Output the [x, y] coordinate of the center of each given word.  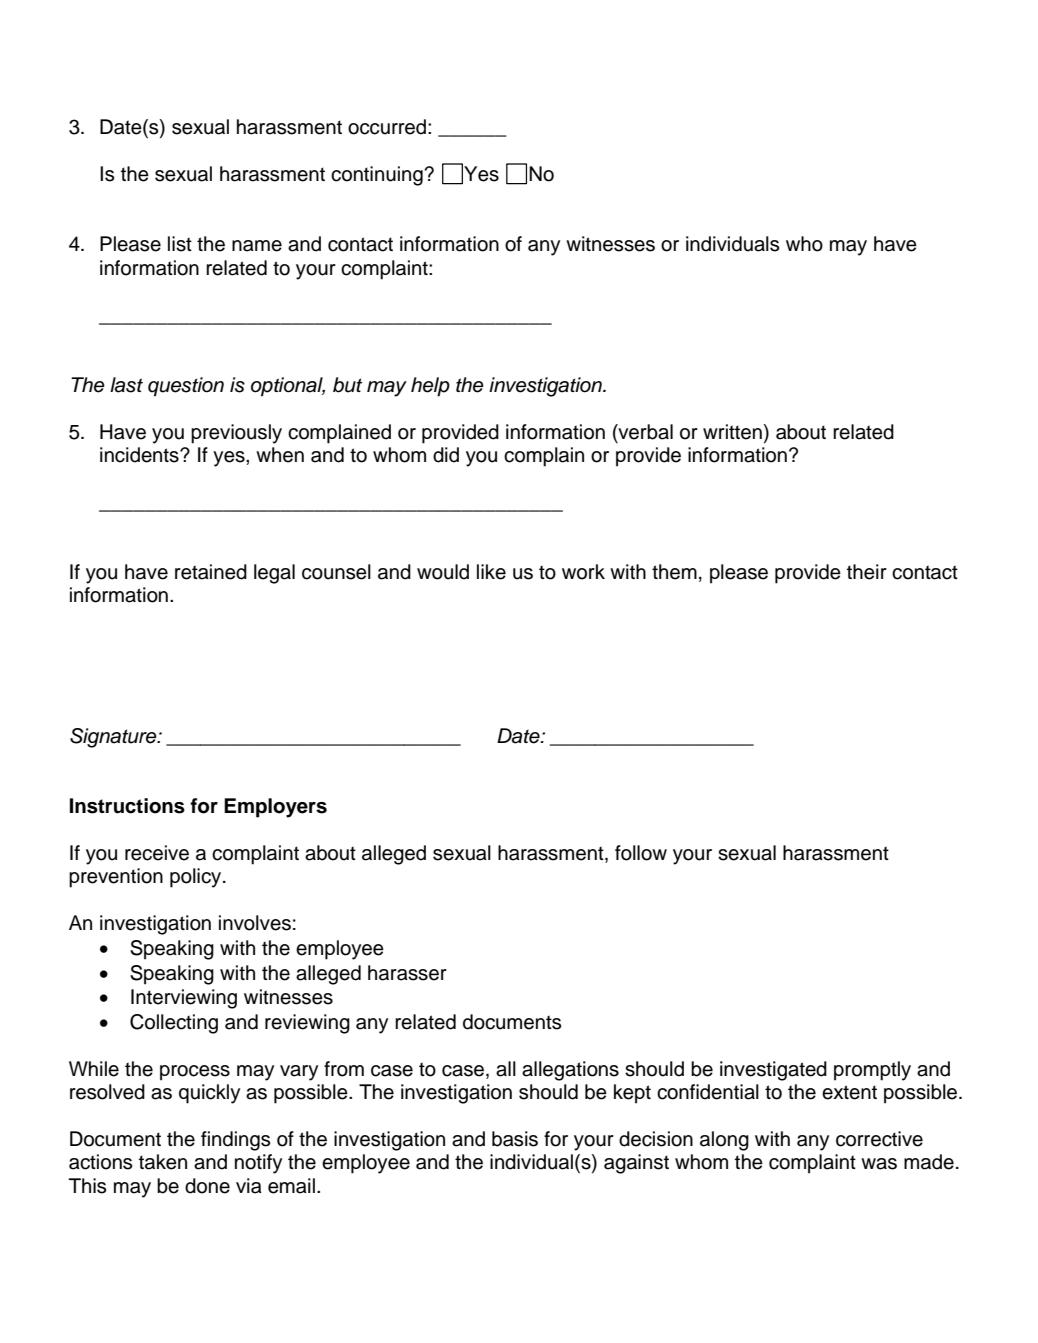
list [180, 244]
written [732, 432]
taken [163, 1162]
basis [515, 1139]
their [867, 572]
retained [211, 572]
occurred [388, 127]
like [491, 572]
